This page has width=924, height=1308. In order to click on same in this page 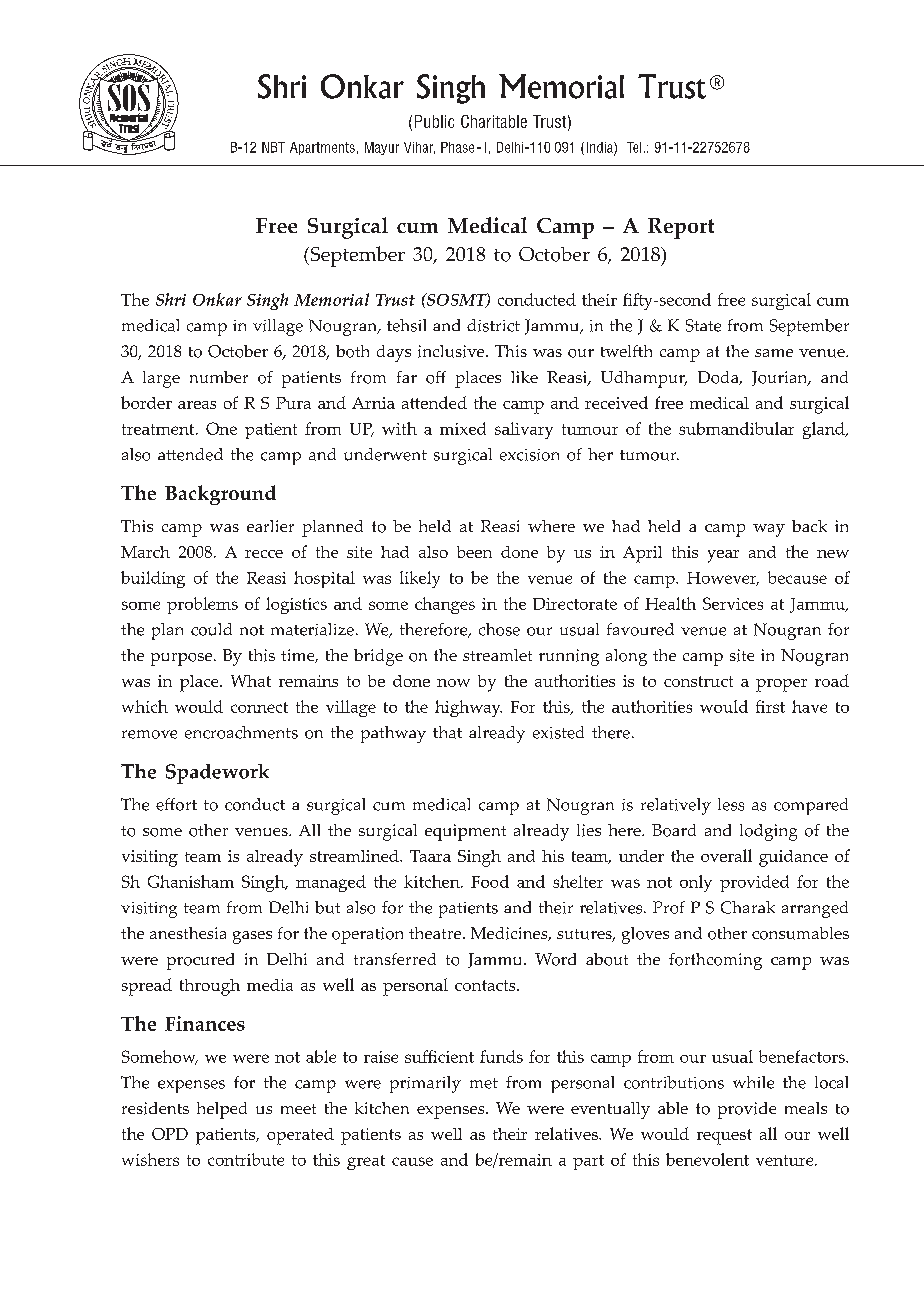, I will do `click(774, 353)`.
